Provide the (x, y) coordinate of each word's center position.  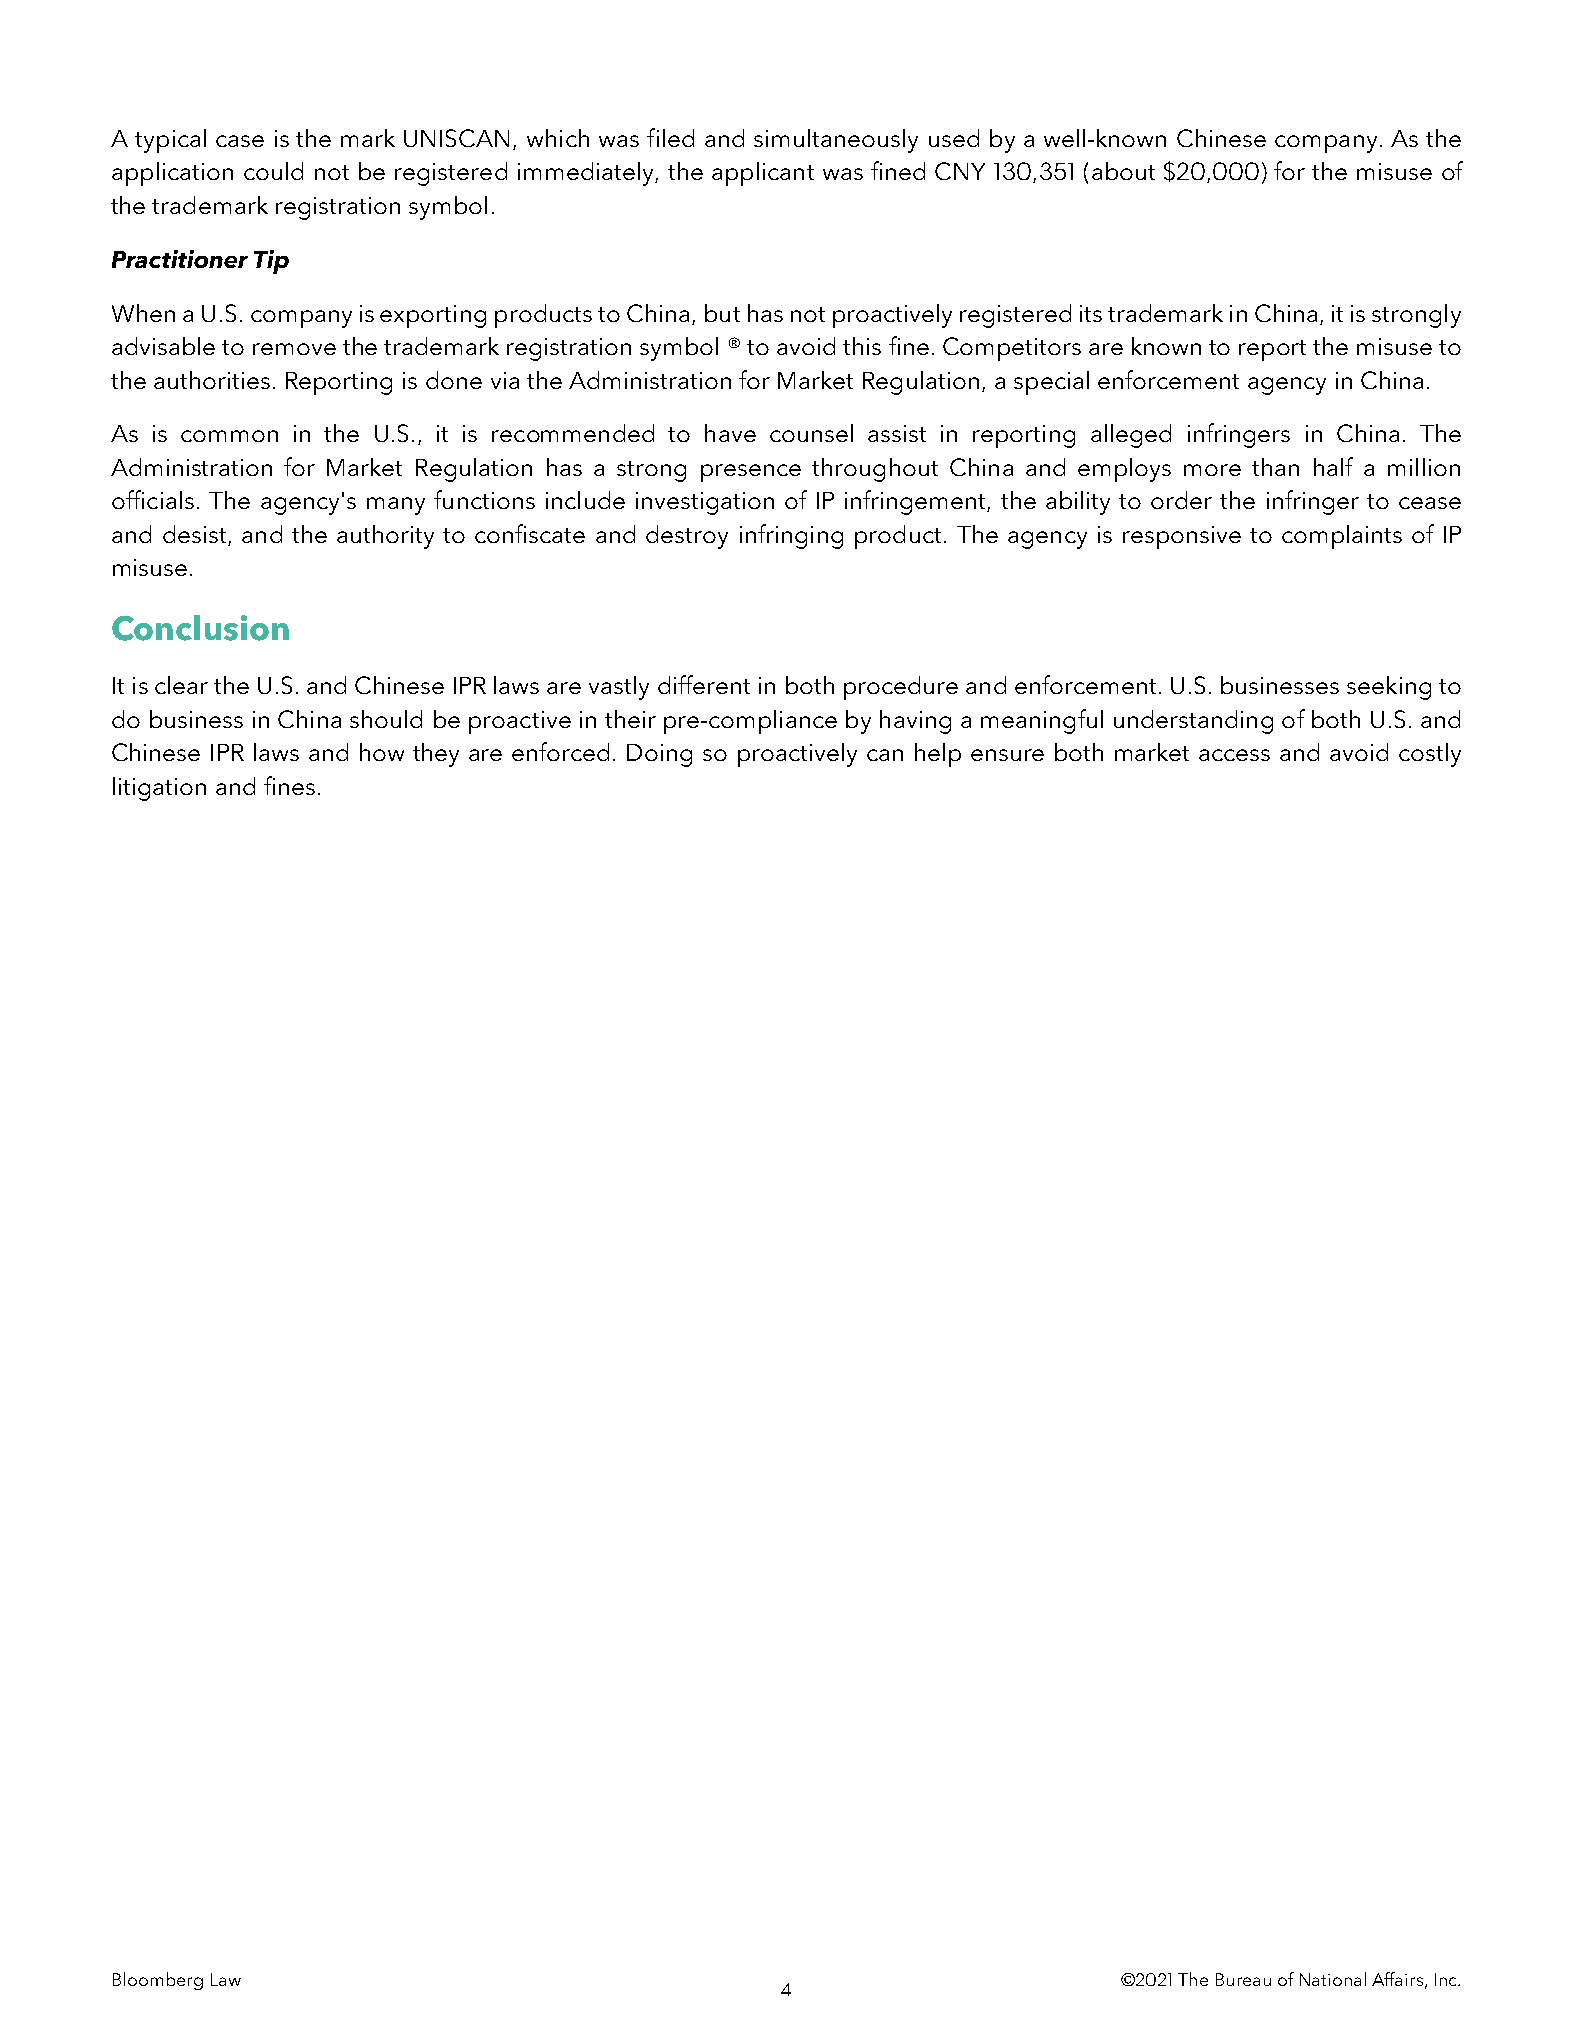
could (273, 171)
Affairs (1397, 1979)
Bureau (1243, 1979)
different (704, 684)
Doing (659, 755)
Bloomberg (158, 1981)
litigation (159, 789)
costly (1430, 755)
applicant (763, 174)
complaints (1342, 537)
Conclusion (200, 628)
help (938, 755)
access (1234, 755)
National (1333, 1979)
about (1123, 171)
